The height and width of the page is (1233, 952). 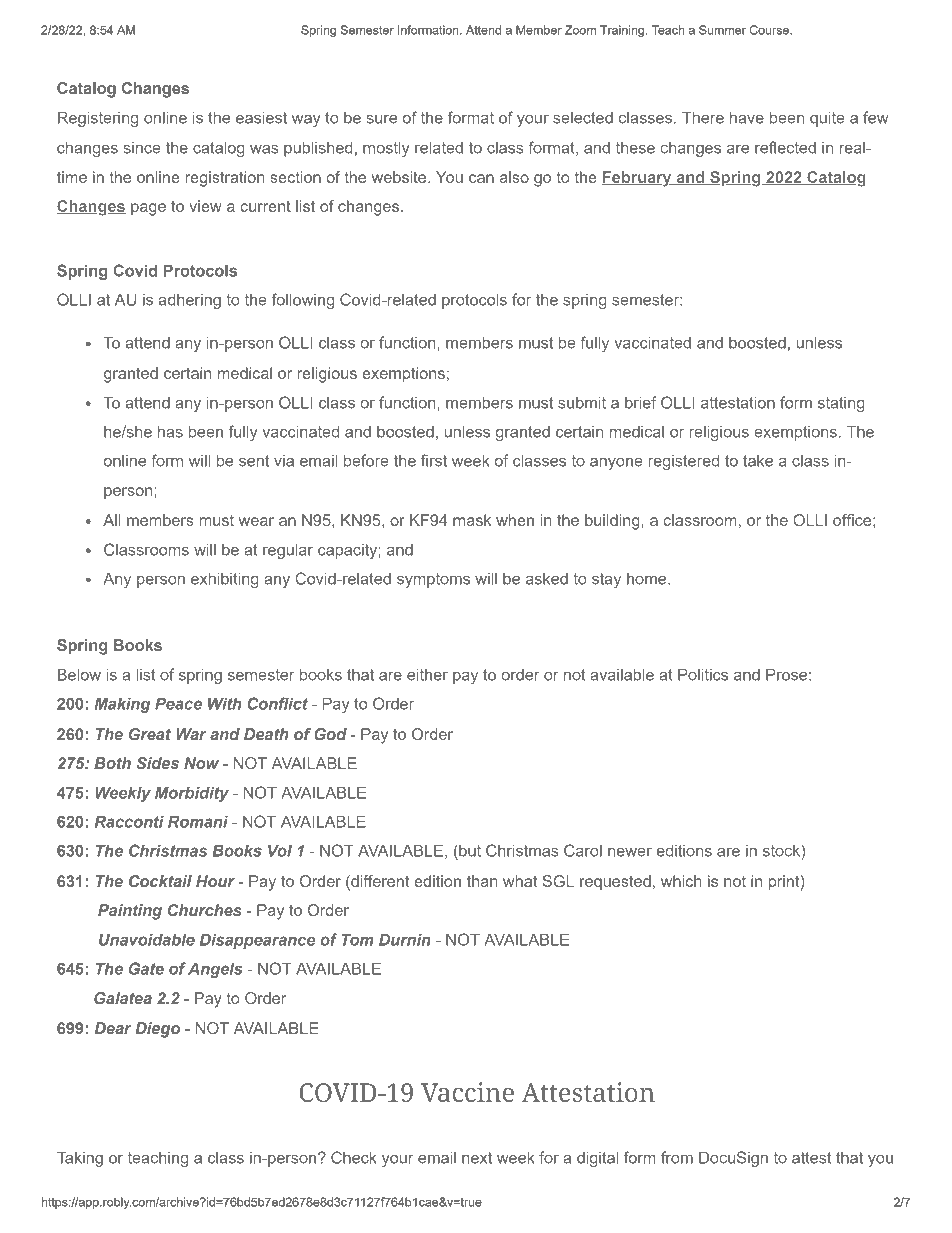 I want to click on from, so click(x=677, y=1157).
